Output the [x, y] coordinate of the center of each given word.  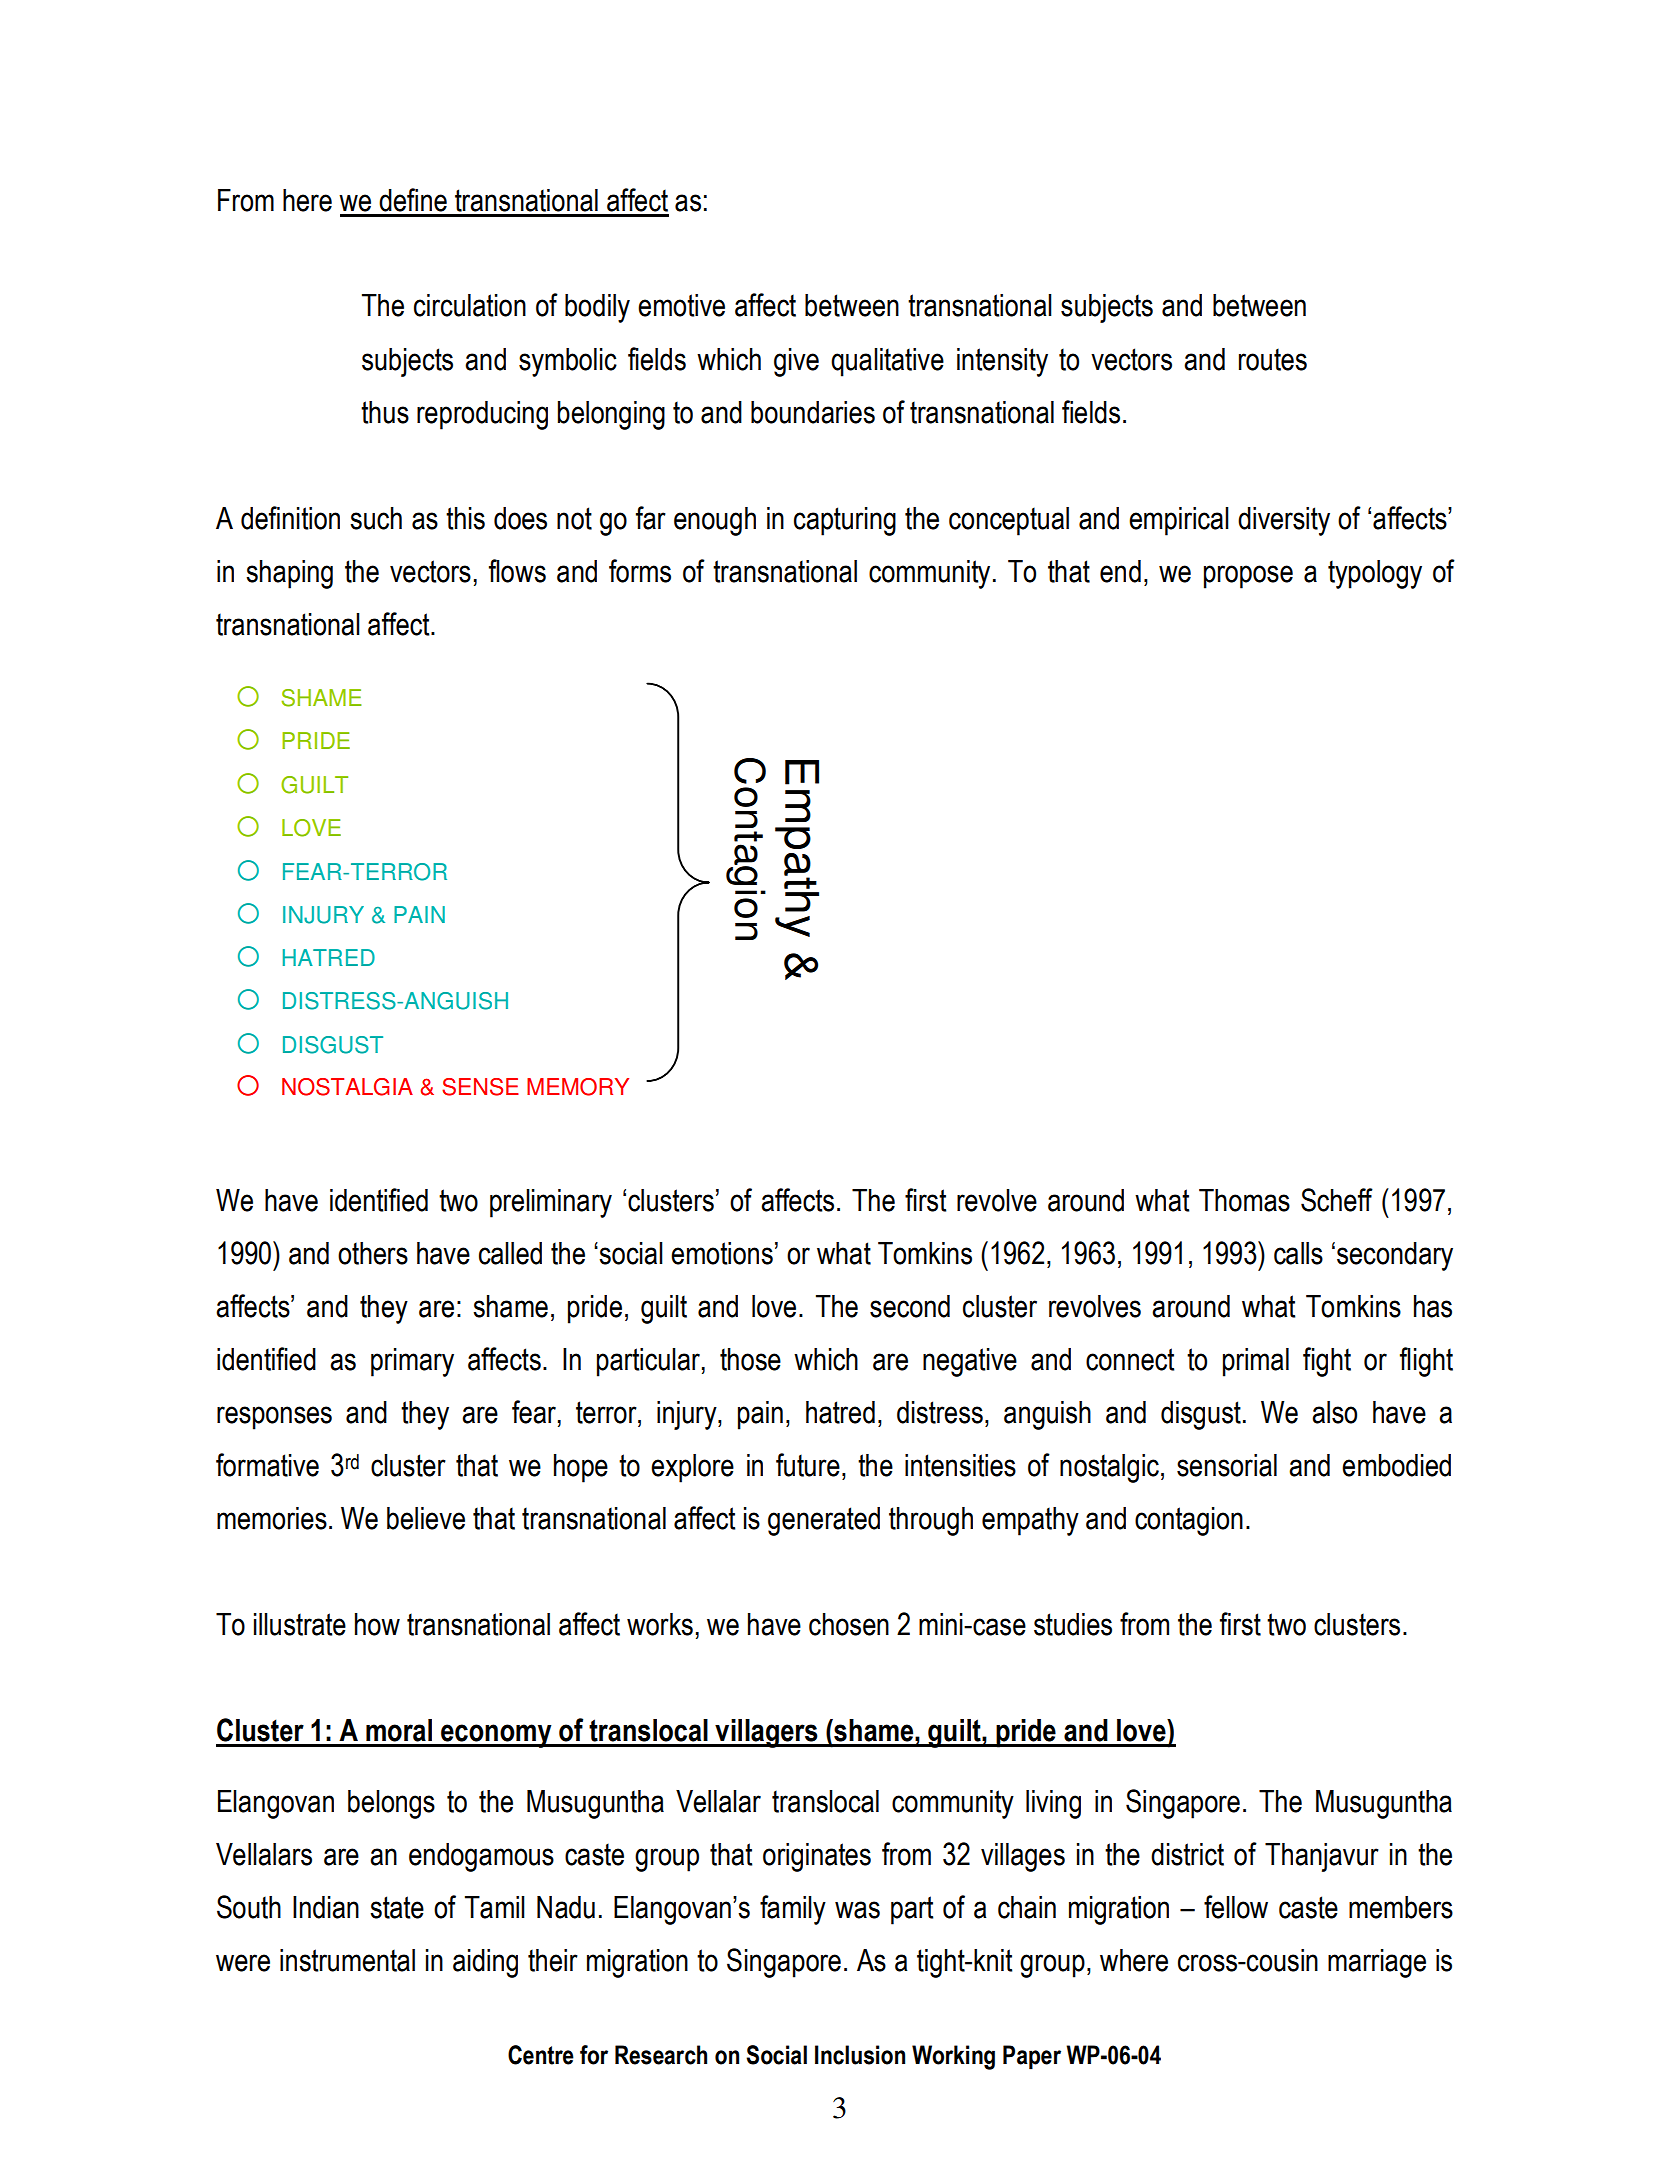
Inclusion [860, 2055]
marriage [1377, 1963]
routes [1273, 359]
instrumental [347, 1960]
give [796, 362]
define [413, 200]
